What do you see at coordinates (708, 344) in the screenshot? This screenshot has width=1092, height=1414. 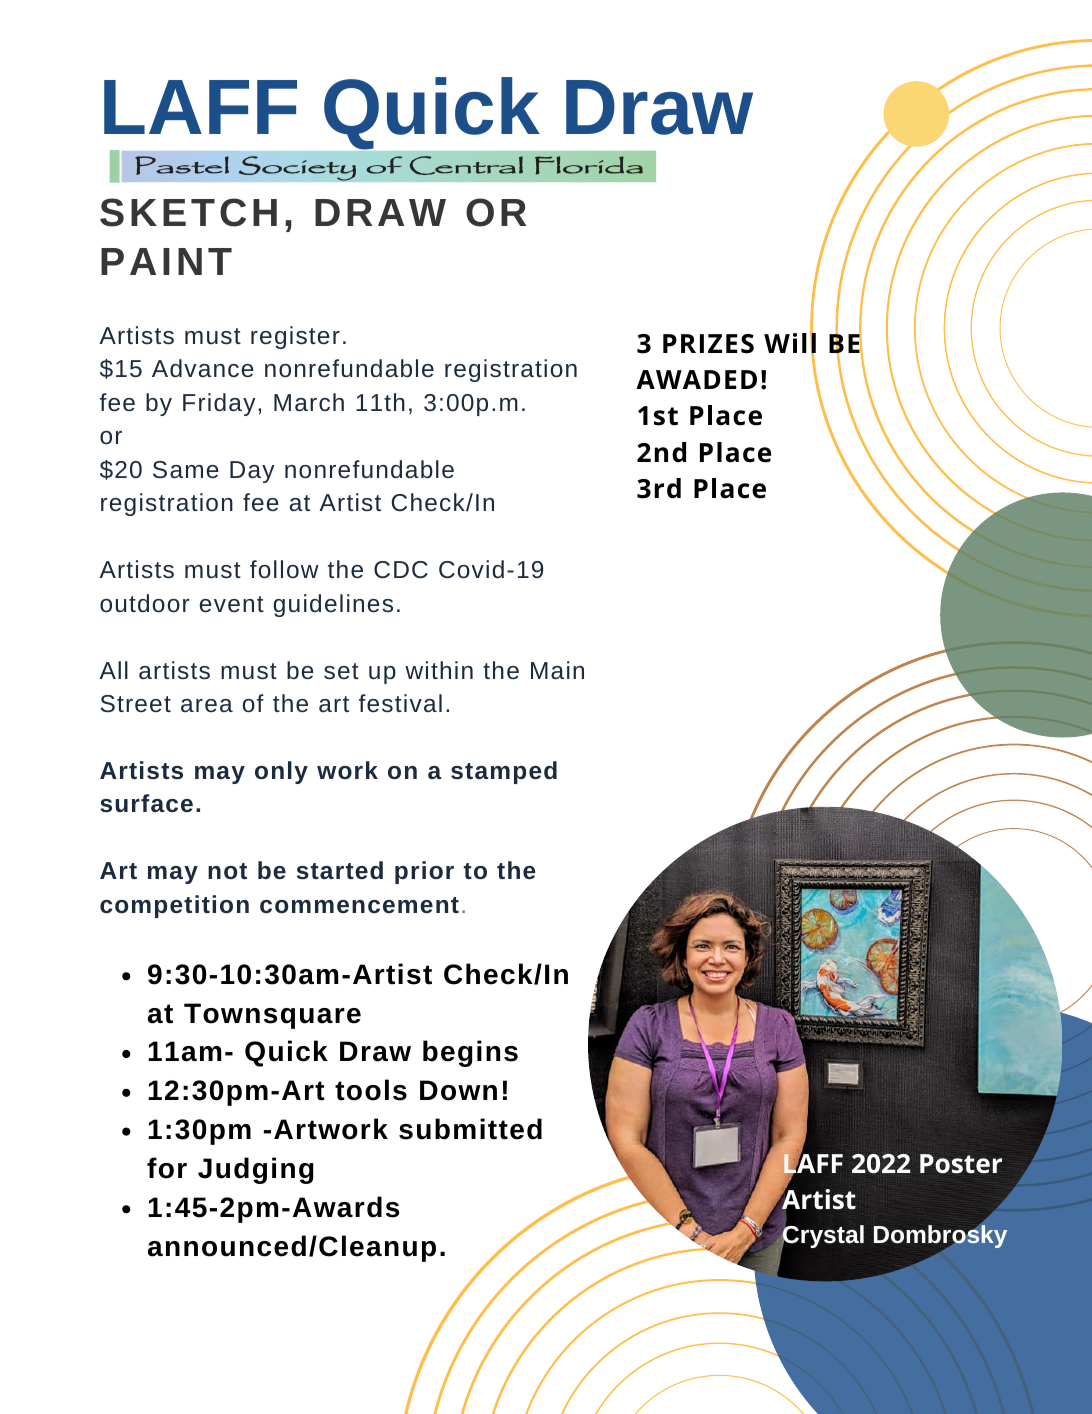 I see `PRIZES` at bounding box center [708, 344].
